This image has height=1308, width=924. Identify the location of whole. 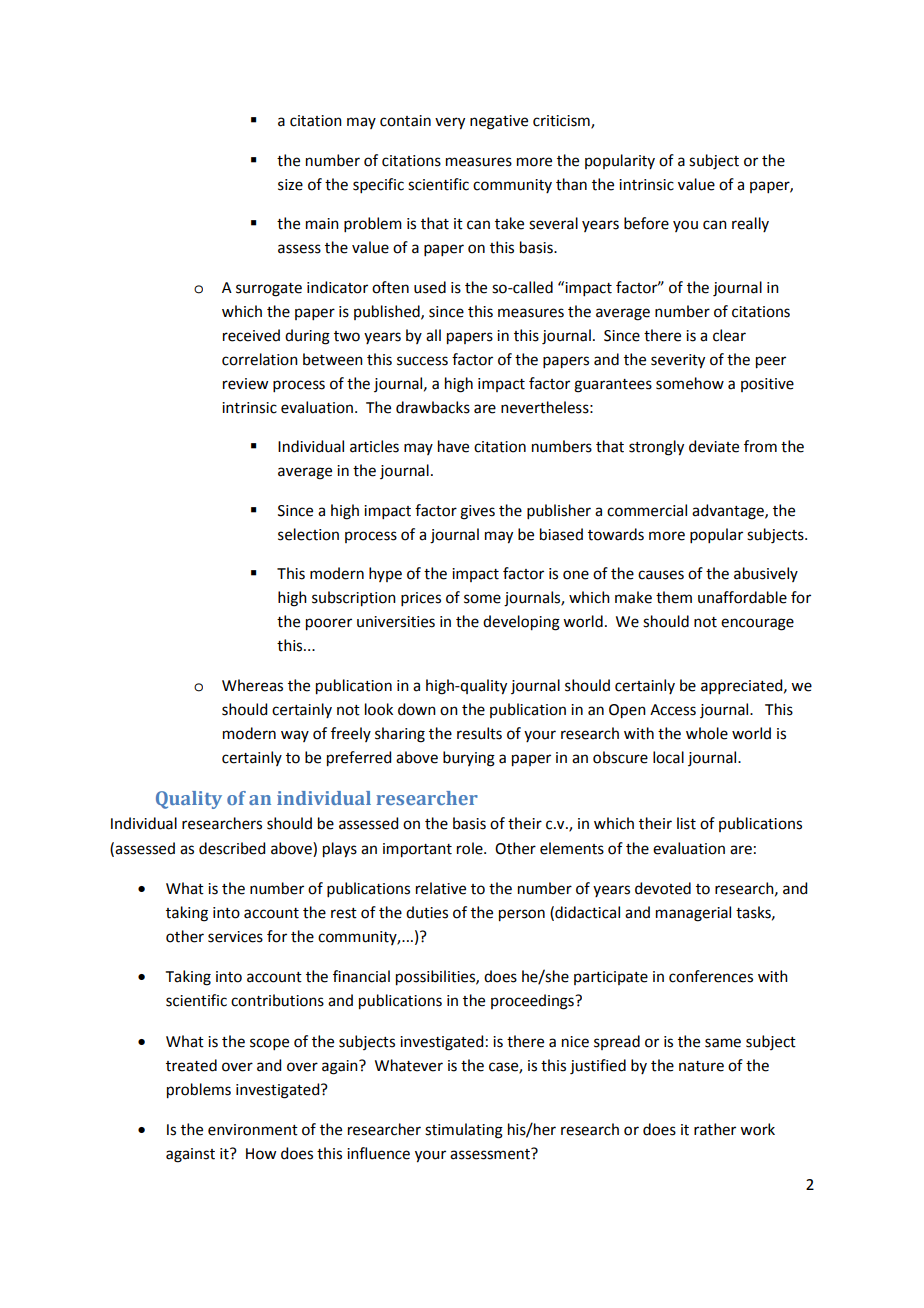
(707, 733).
